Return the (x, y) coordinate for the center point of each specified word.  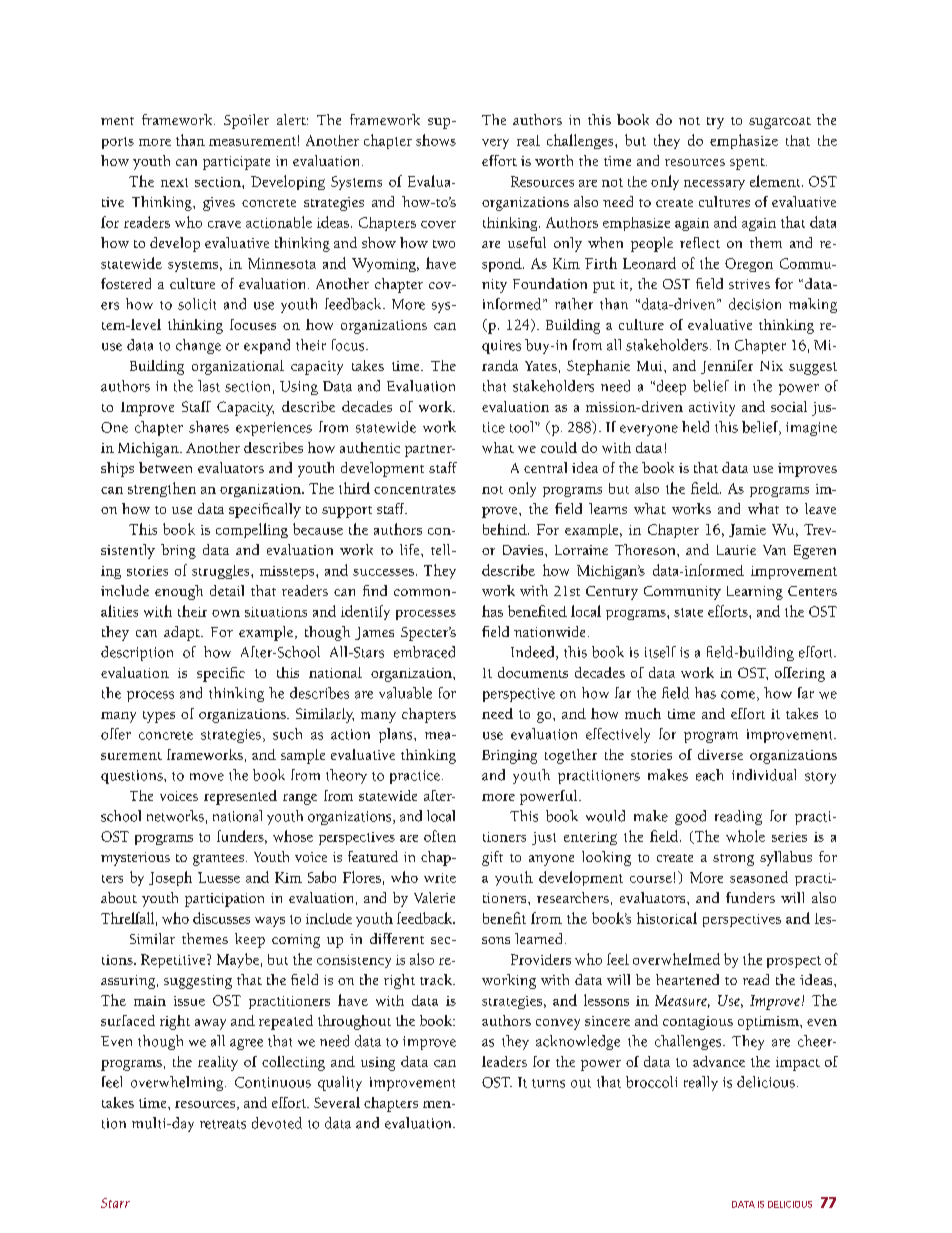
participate (236, 163)
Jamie (747, 530)
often (440, 836)
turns (548, 1083)
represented (240, 797)
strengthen (162, 489)
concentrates (415, 489)
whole (745, 836)
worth (554, 160)
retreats (223, 1124)
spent (748, 164)
